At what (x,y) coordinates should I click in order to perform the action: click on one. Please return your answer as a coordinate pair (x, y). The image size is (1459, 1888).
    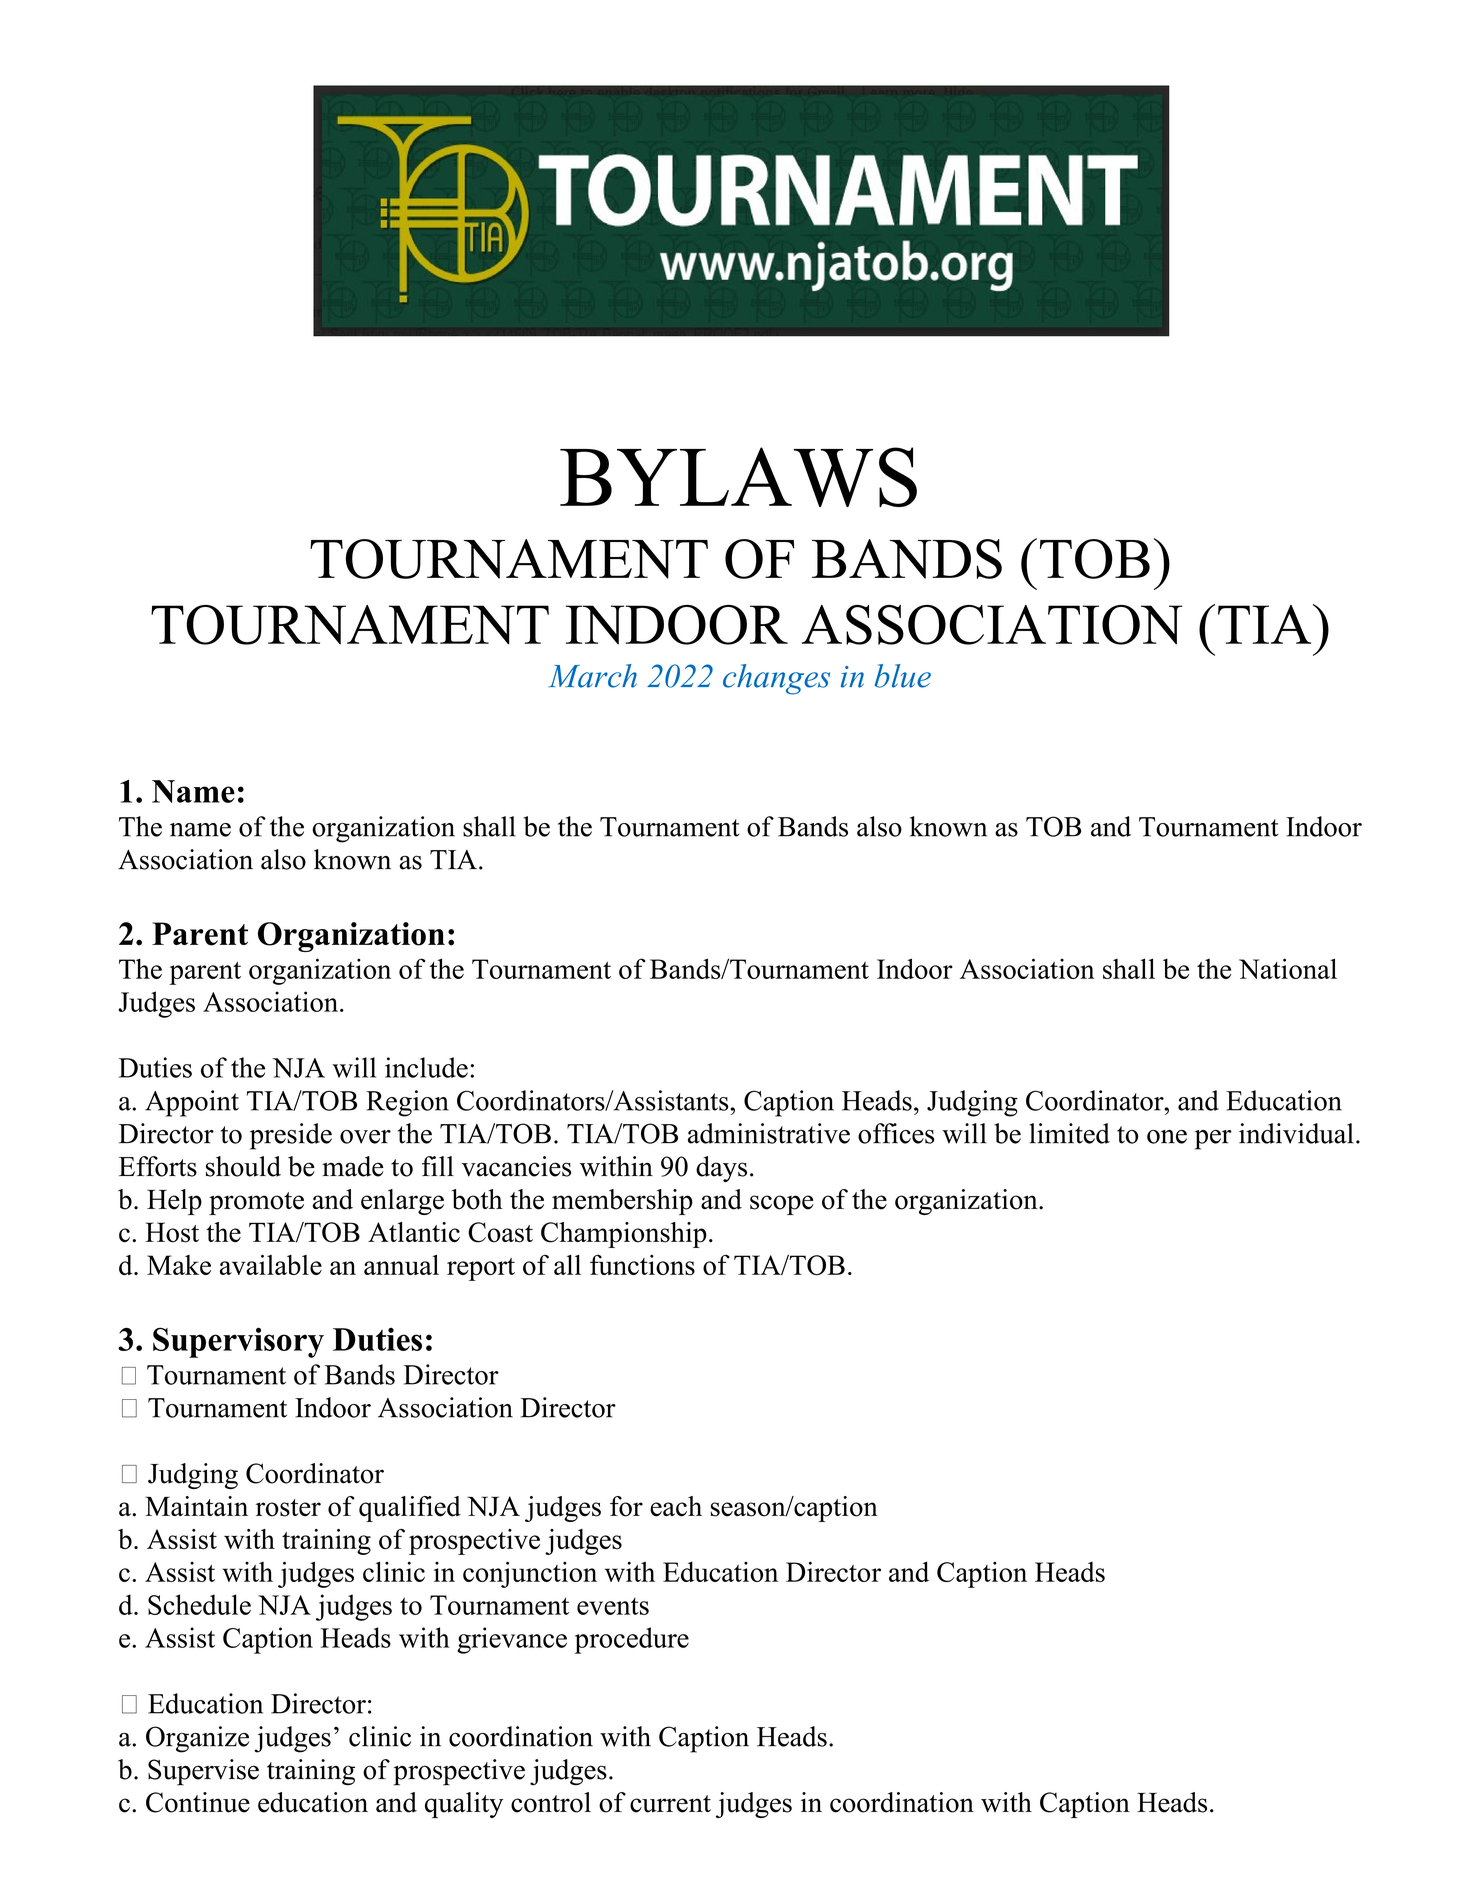
    Looking at the image, I should click on (1167, 1137).
